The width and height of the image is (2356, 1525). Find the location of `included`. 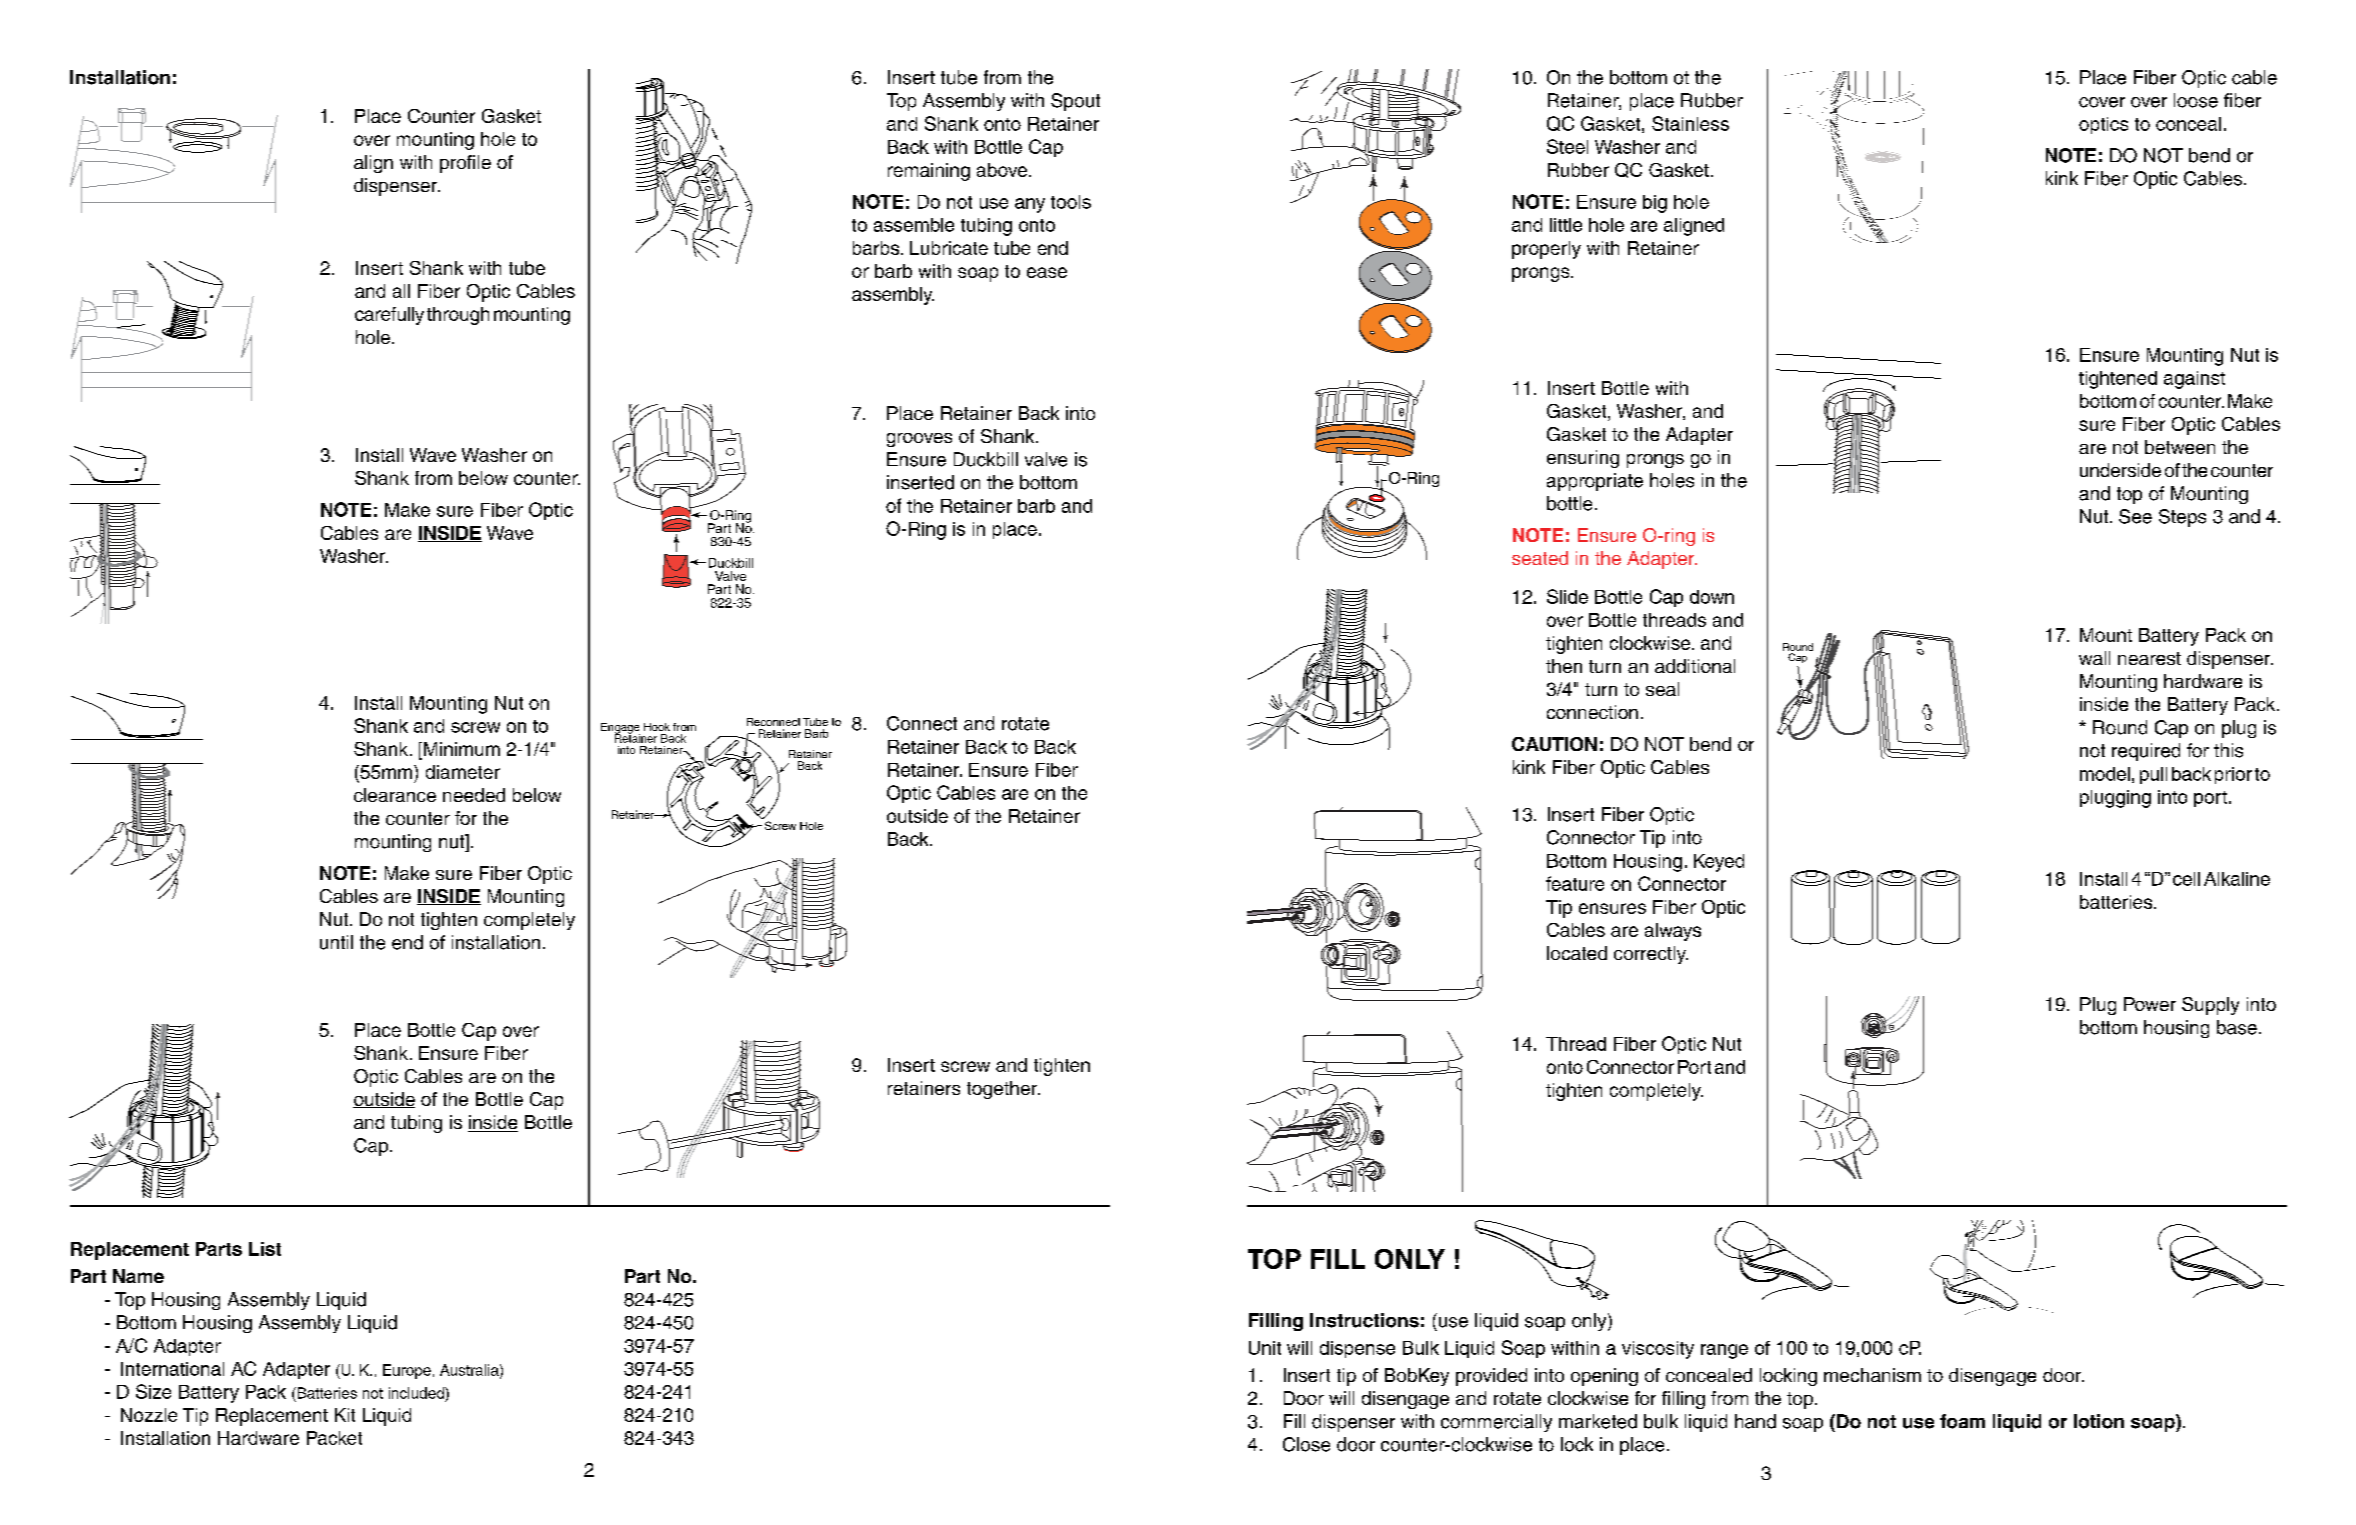

included is located at coordinates (417, 1393).
